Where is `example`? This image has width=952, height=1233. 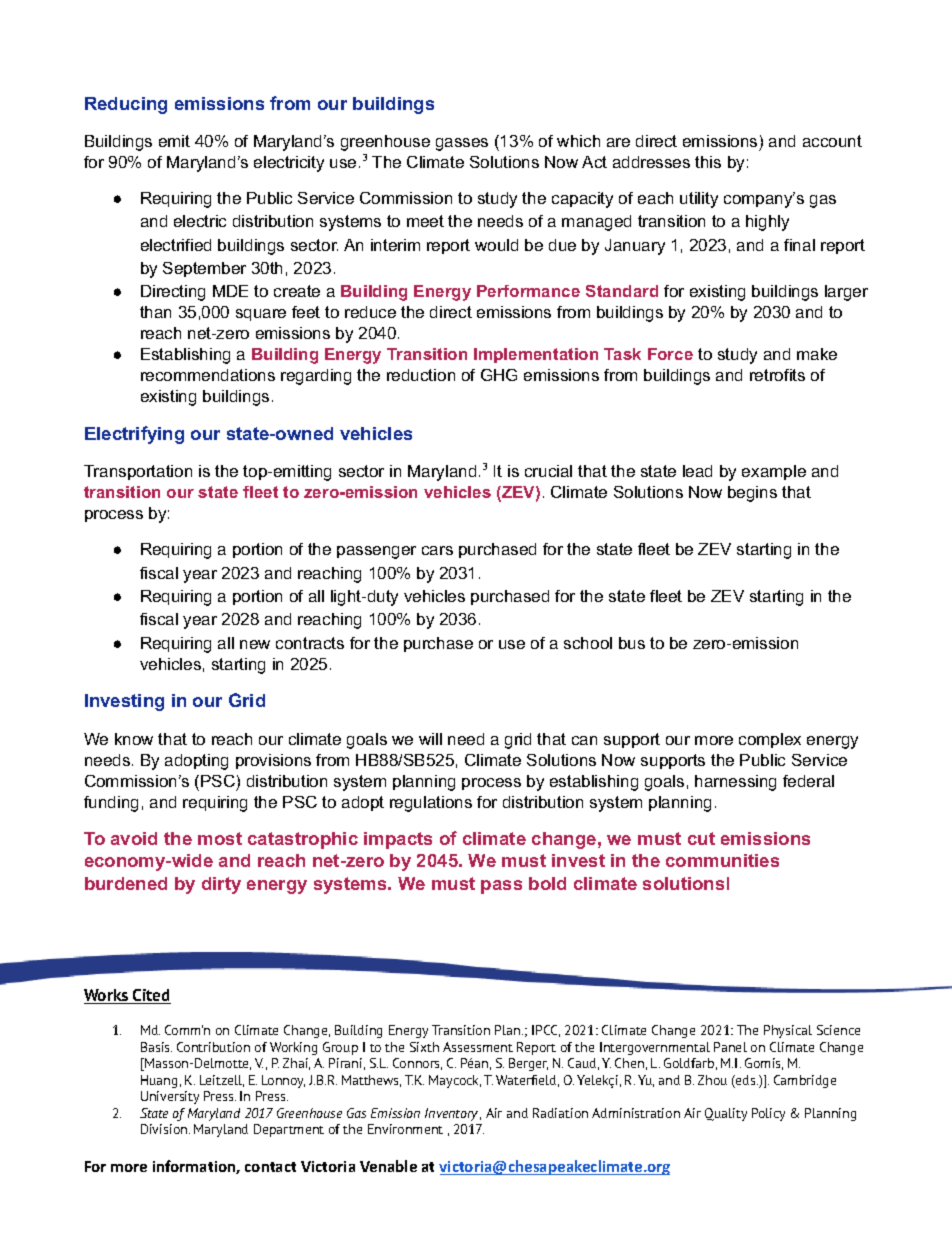 example is located at coordinates (774, 472).
